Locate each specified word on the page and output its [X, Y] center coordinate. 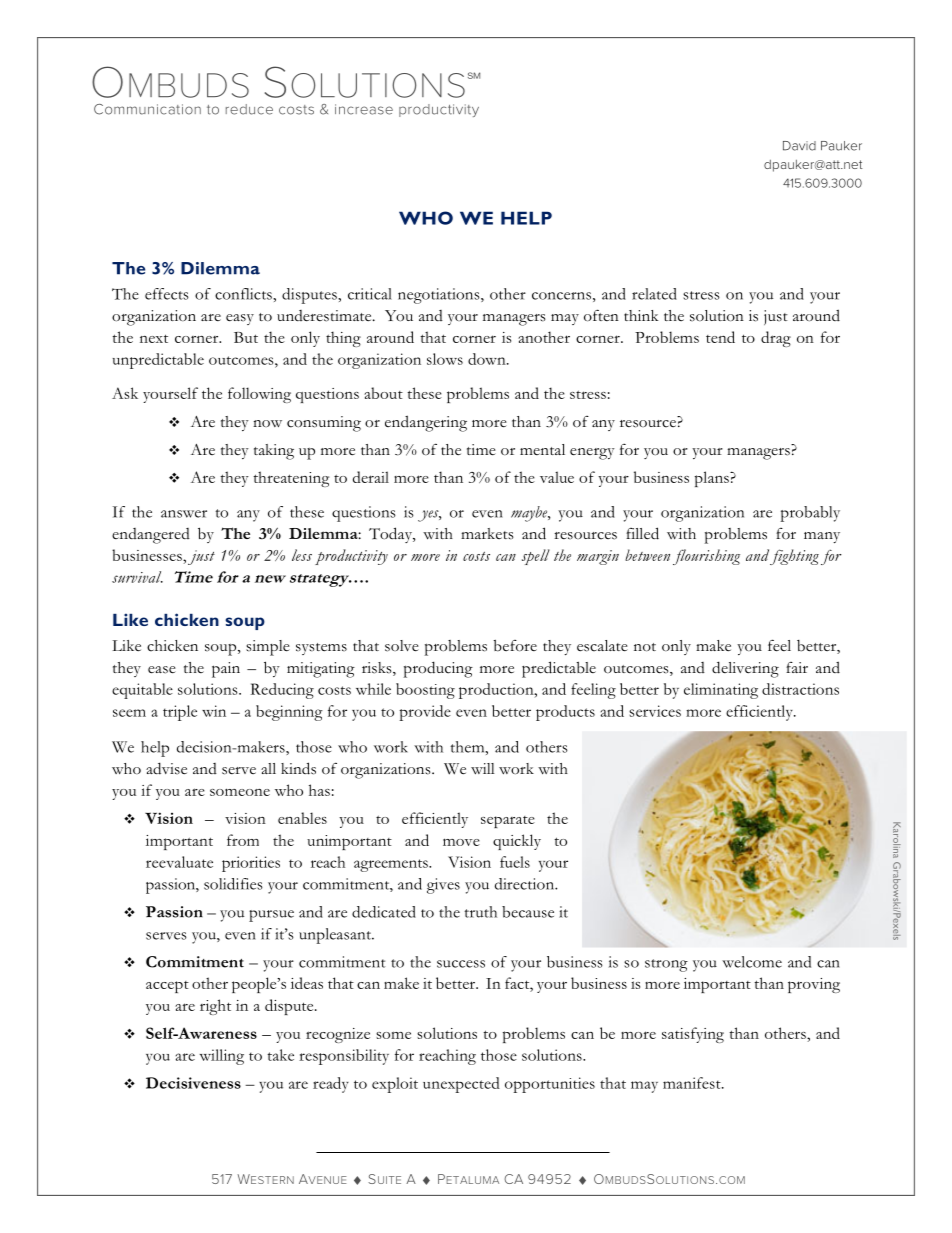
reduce [249, 109]
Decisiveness [193, 1083]
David [799, 146]
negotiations [440, 296]
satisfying [693, 1035]
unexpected [461, 1085]
